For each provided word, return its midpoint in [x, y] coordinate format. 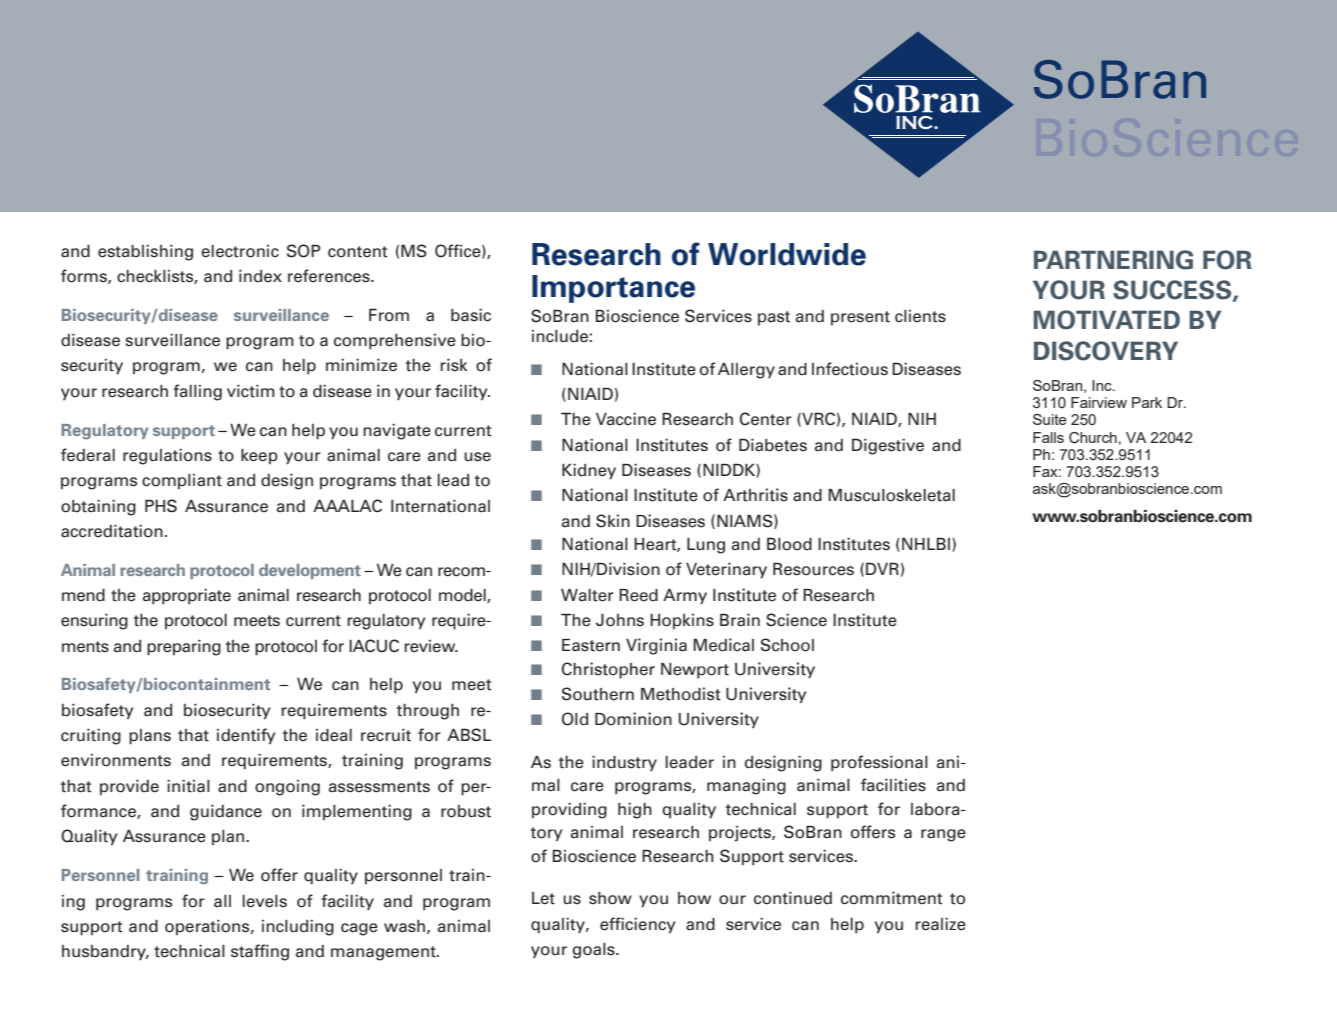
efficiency [637, 925]
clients [920, 316]
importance [613, 289]
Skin [613, 521]
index [260, 276]
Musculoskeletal [891, 495]
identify [246, 736]
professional [879, 763]
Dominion [633, 719]
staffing [260, 952]
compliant [182, 481]
